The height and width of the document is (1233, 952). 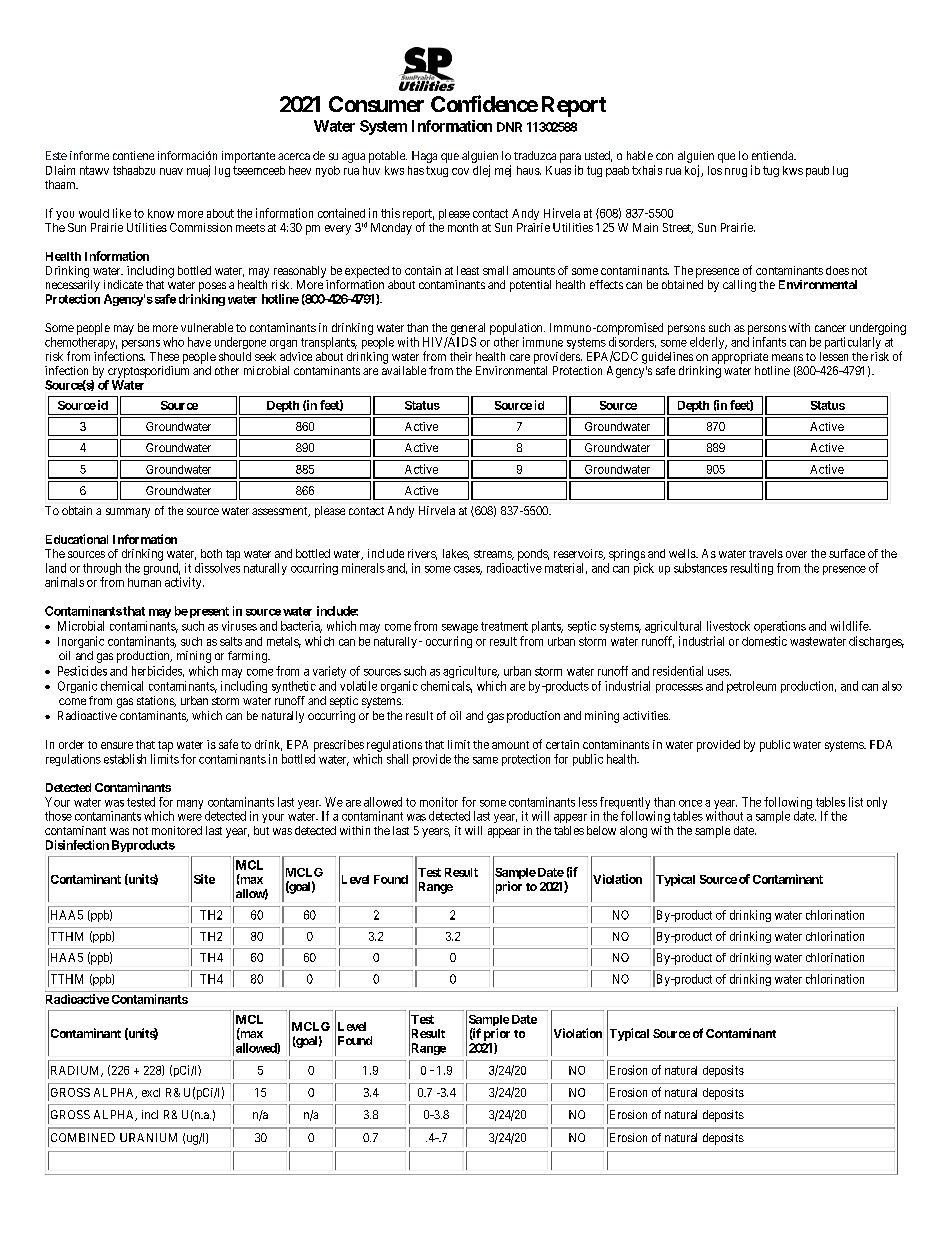 What do you see at coordinates (190, 804) in the document?
I see `many` at bounding box center [190, 804].
